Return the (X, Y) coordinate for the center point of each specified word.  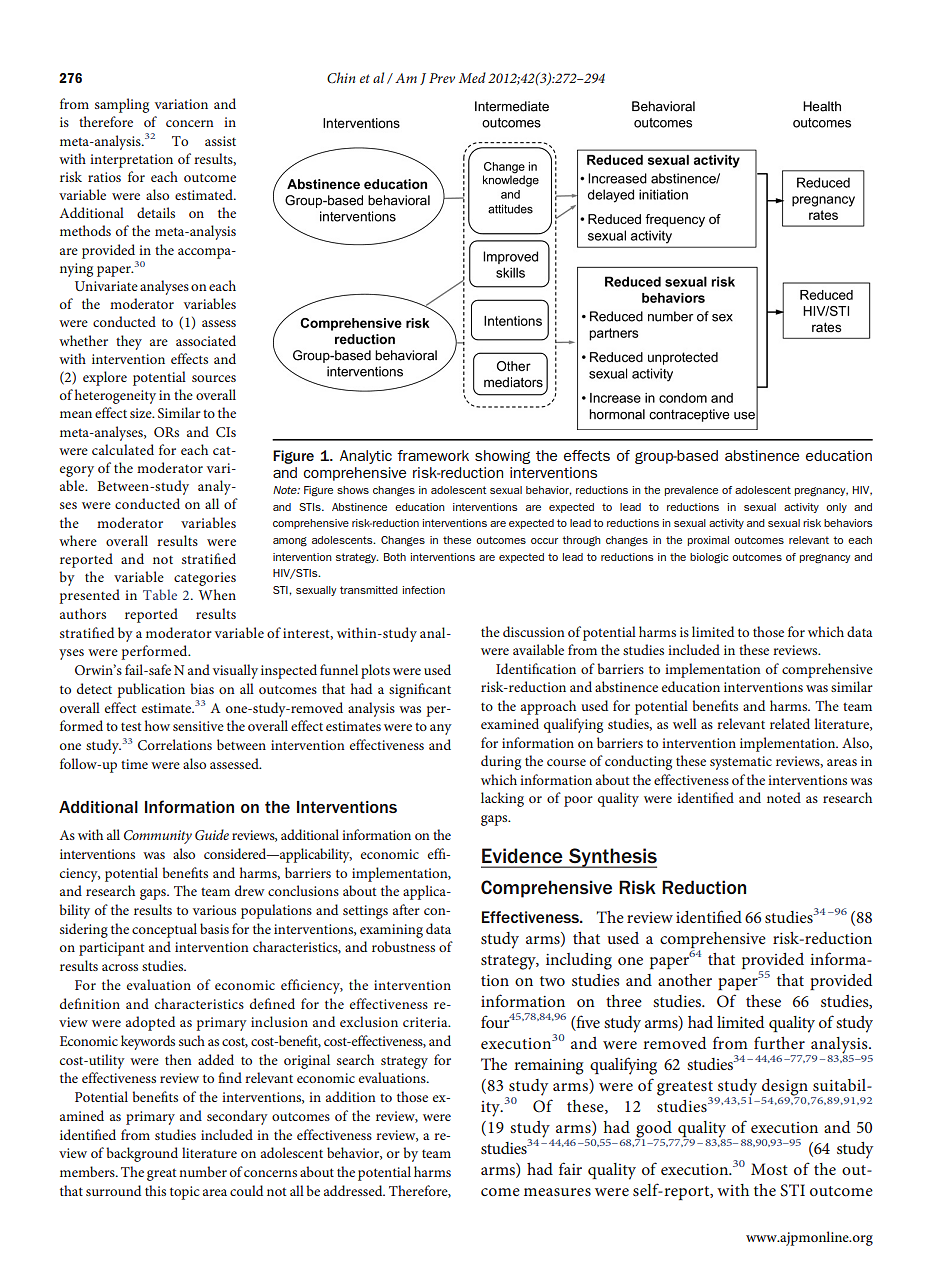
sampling (122, 105)
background (142, 1154)
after (406, 909)
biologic (709, 558)
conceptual (164, 930)
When (217, 594)
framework (433, 455)
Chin (341, 77)
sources (214, 378)
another (685, 980)
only (836, 508)
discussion (534, 631)
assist (220, 141)
